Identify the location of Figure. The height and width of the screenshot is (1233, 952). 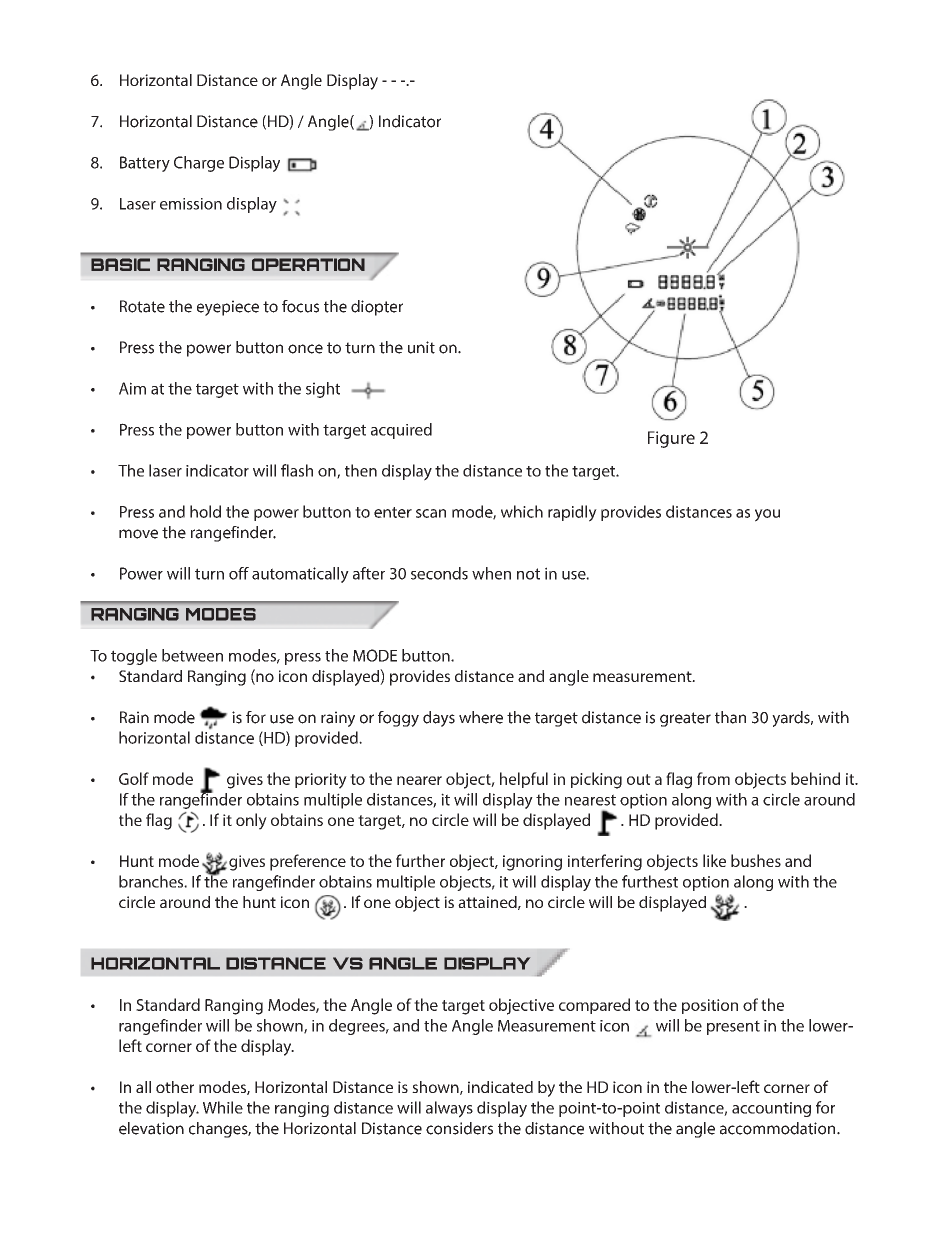
(671, 439).
